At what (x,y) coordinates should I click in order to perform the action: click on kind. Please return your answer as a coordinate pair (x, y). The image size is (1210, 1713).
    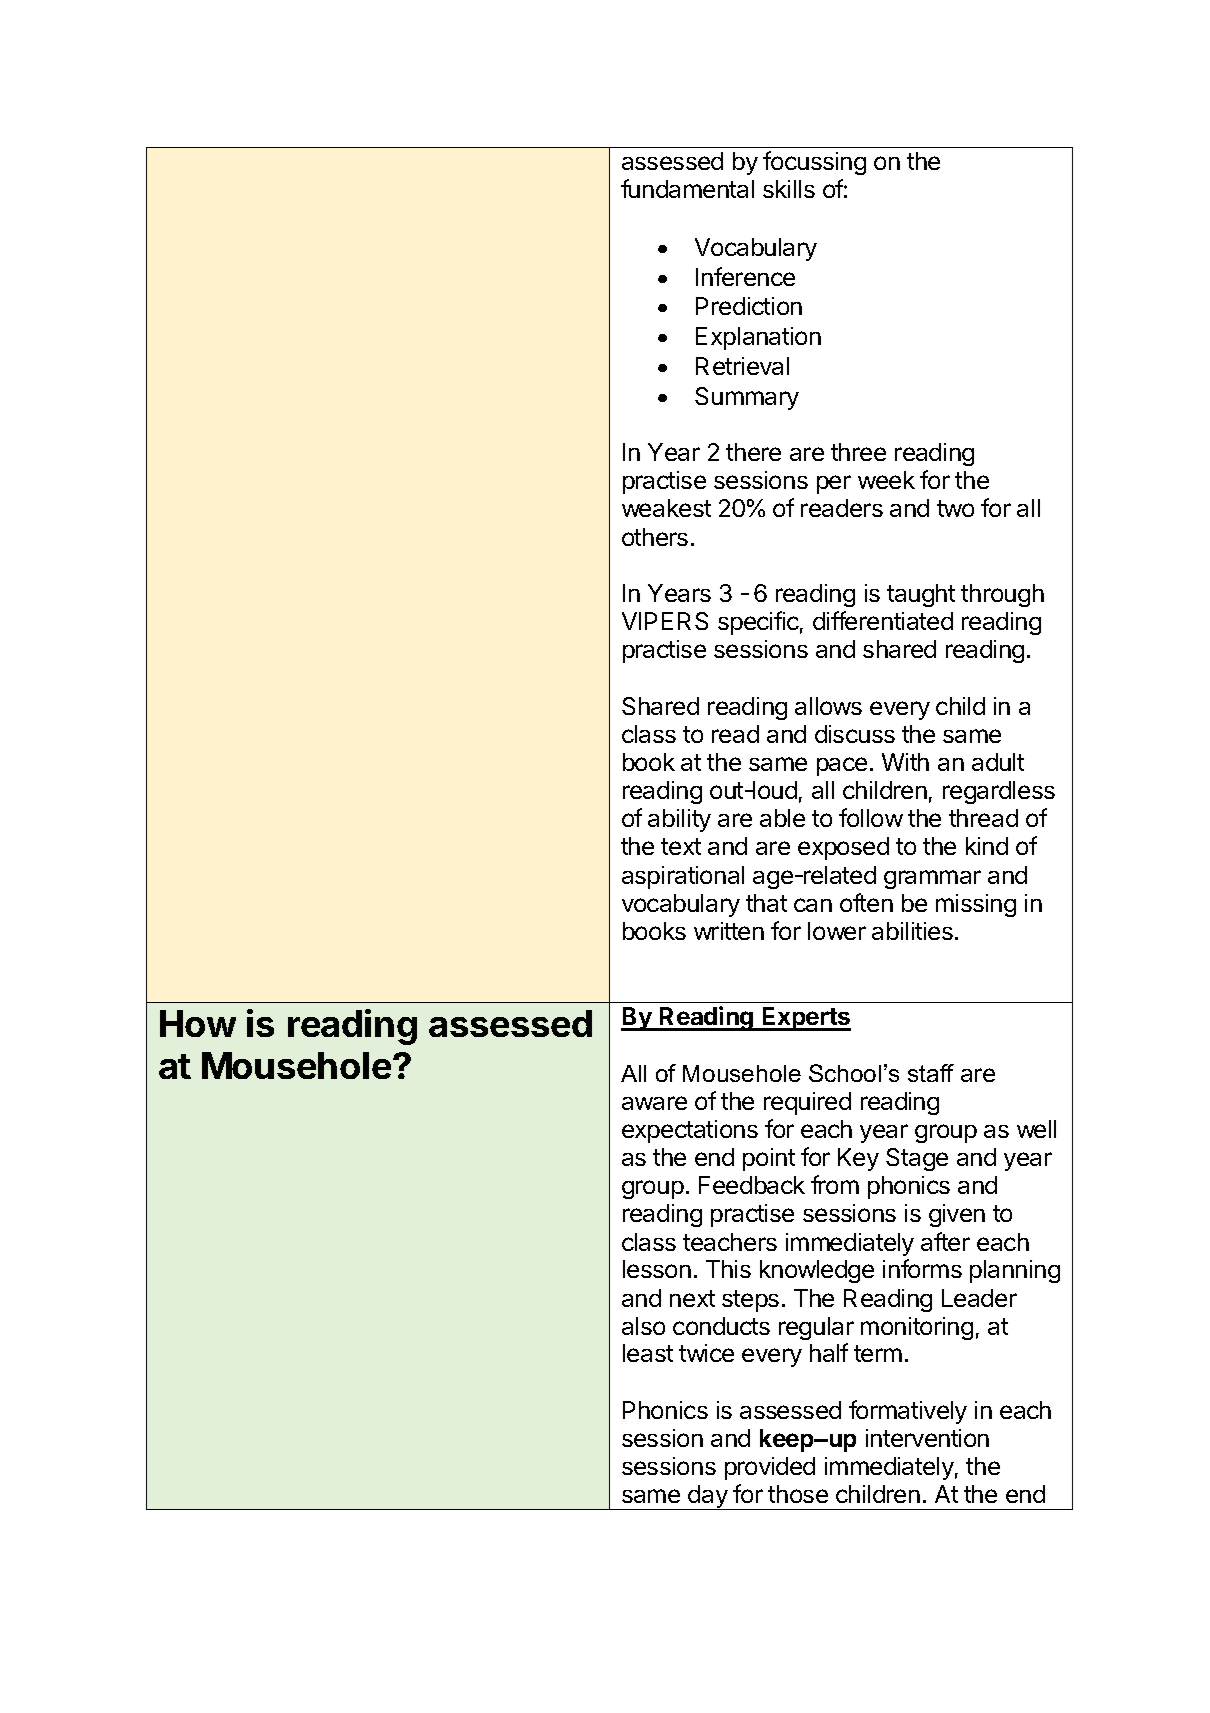
    Looking at the image, I should click on (987, 846).
